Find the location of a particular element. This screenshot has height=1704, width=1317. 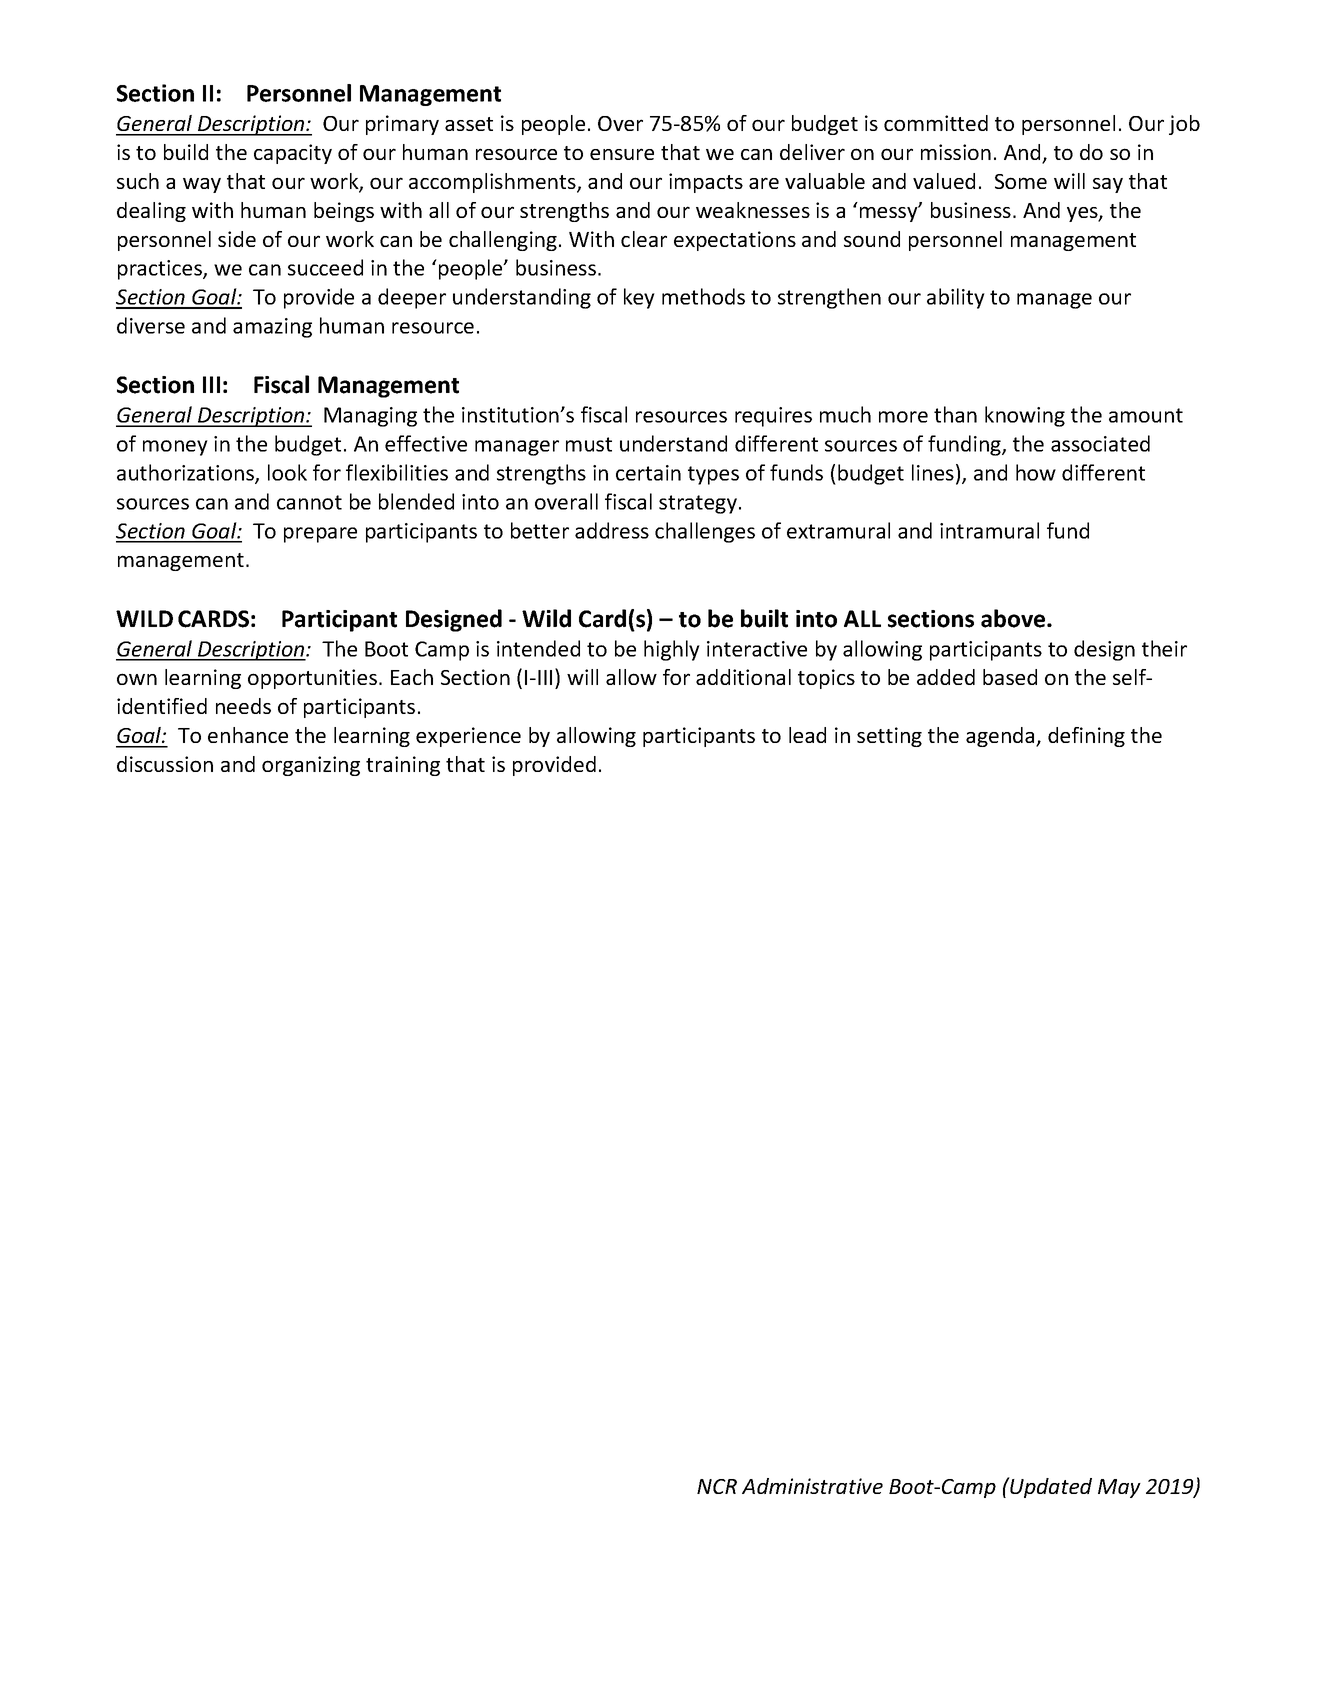

agenda is located at coordinates (1001, 737).
